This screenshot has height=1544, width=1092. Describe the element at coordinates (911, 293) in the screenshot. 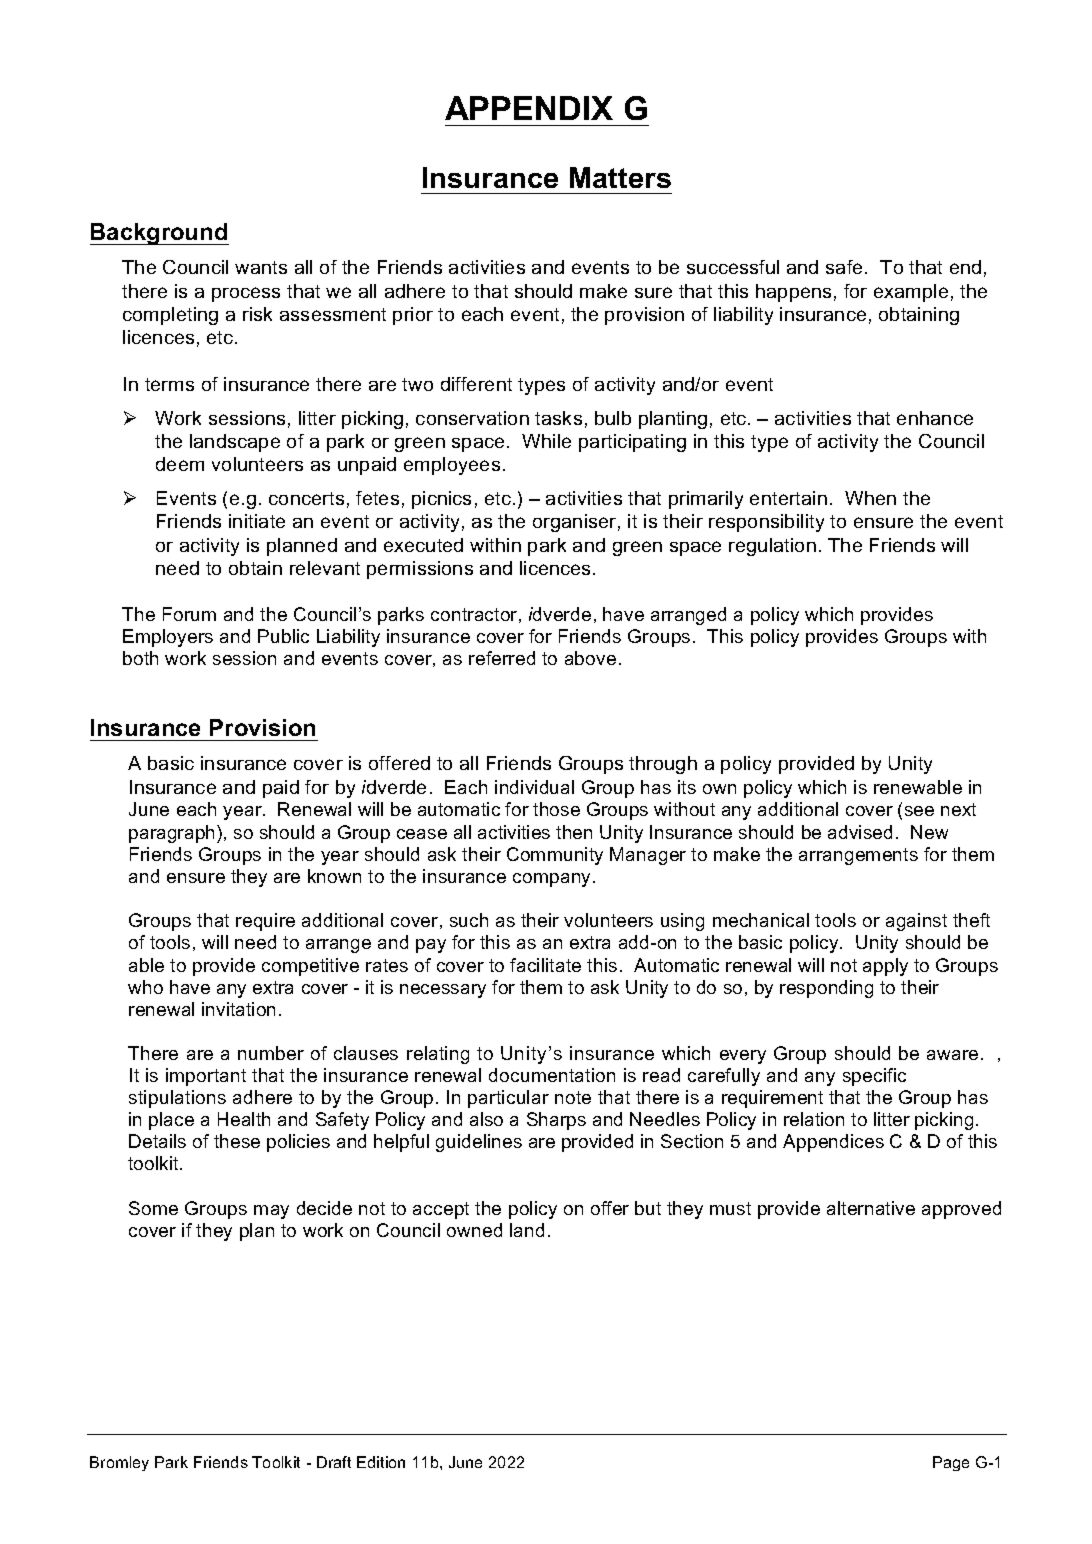

I see `example` at that location.
